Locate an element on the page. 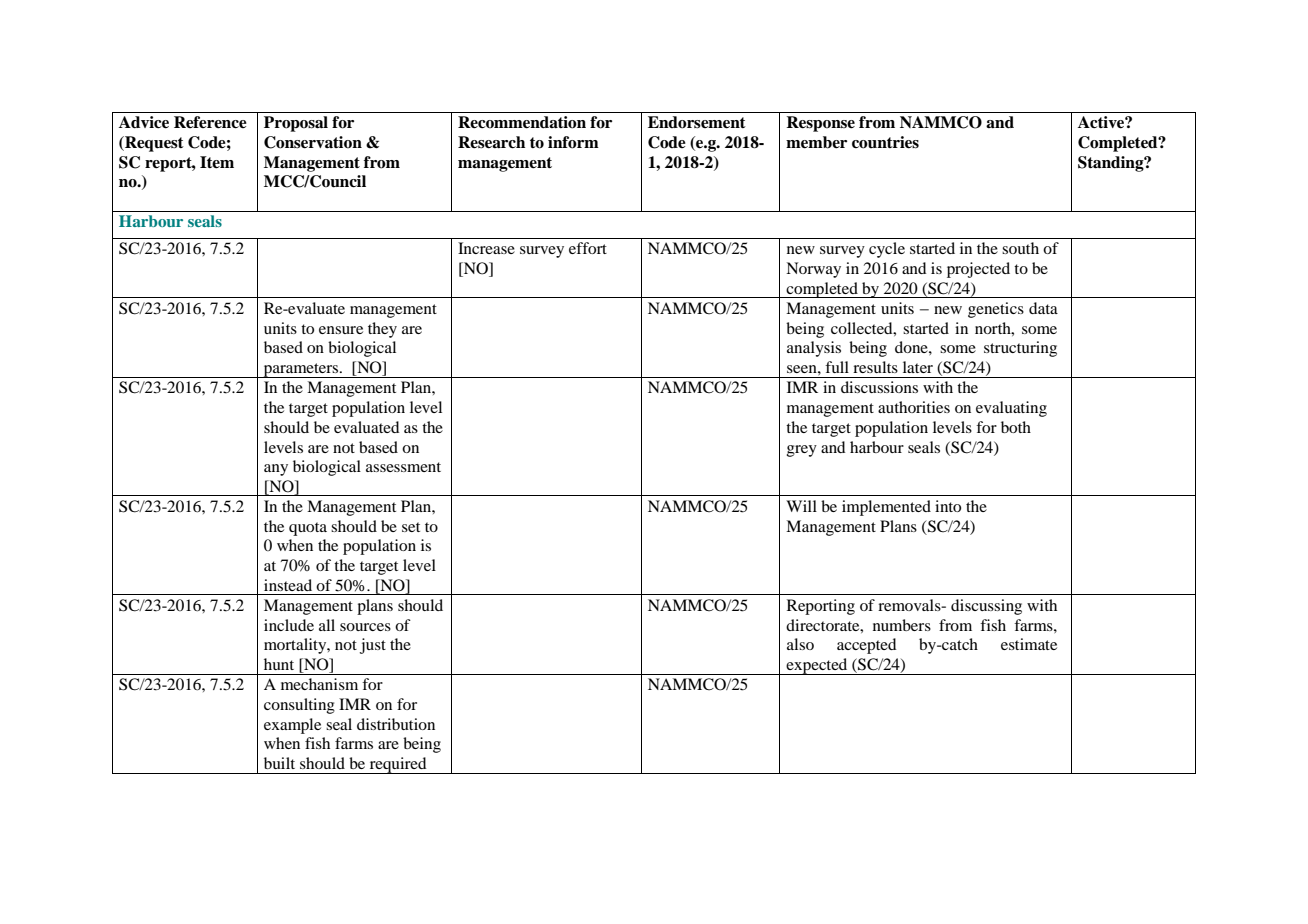  Conservation is located at coordinates (313, 142).
